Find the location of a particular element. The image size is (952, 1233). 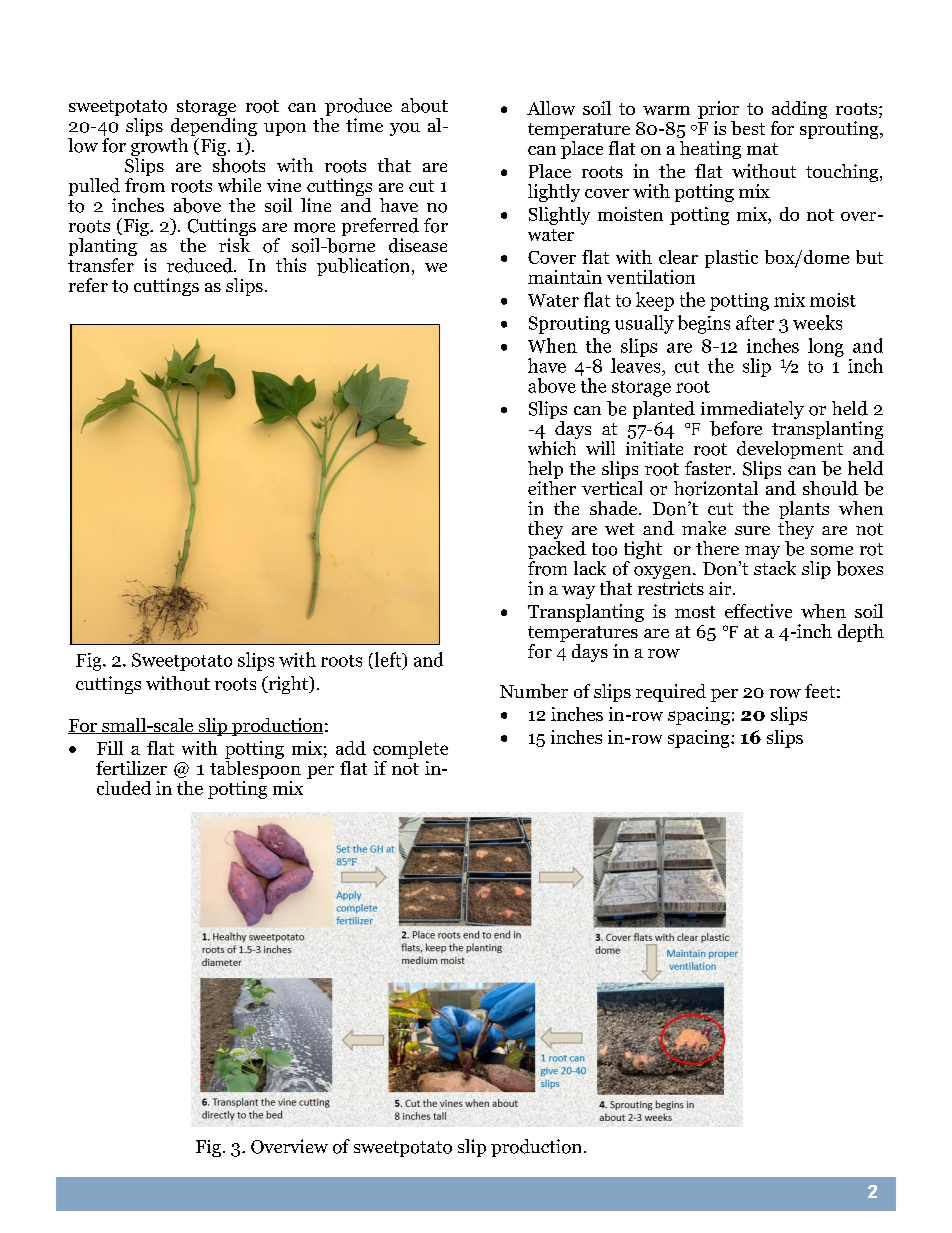

best is located at coordinates (748, 128).
